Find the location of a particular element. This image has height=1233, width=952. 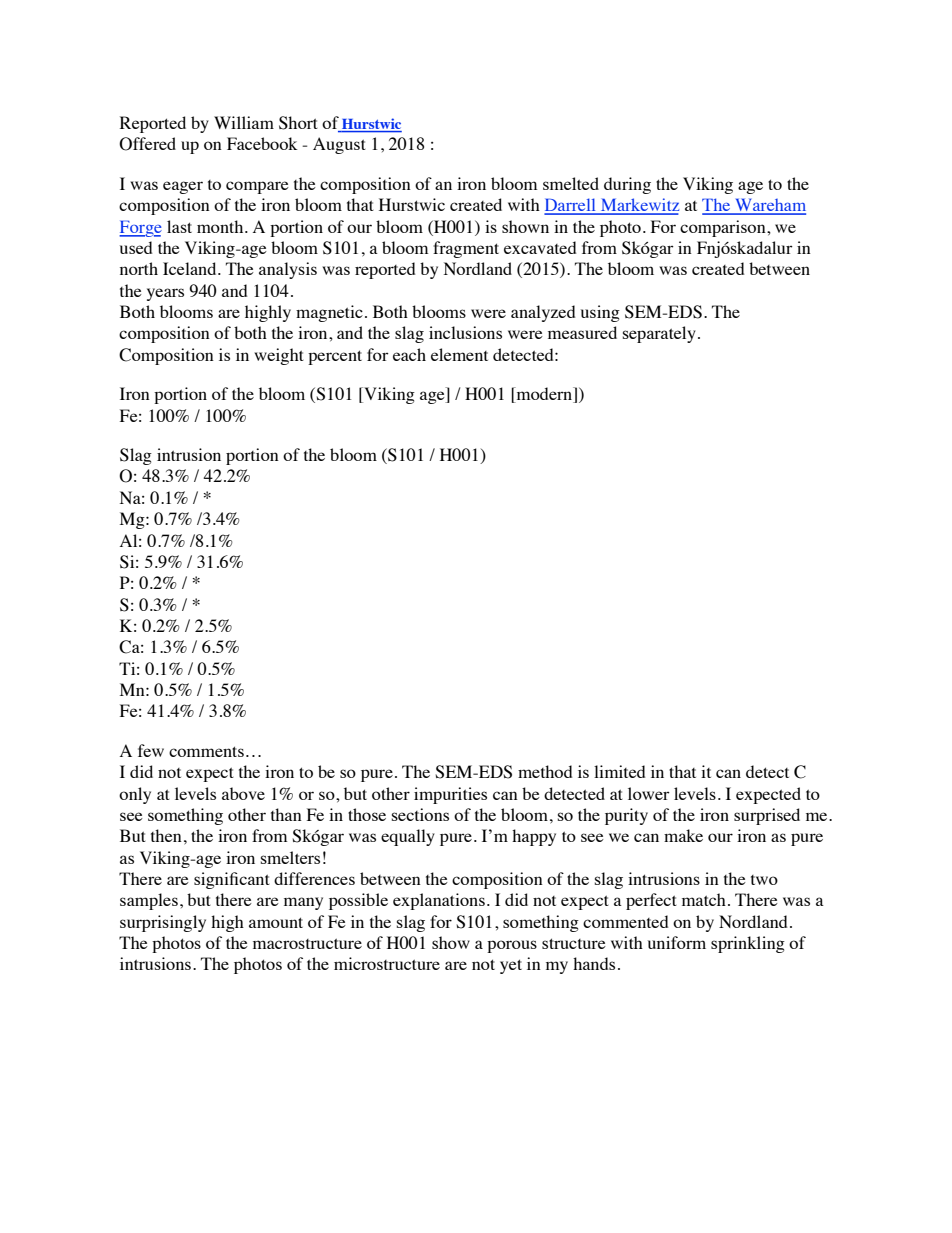

William is located at coordinates (244, 122).
